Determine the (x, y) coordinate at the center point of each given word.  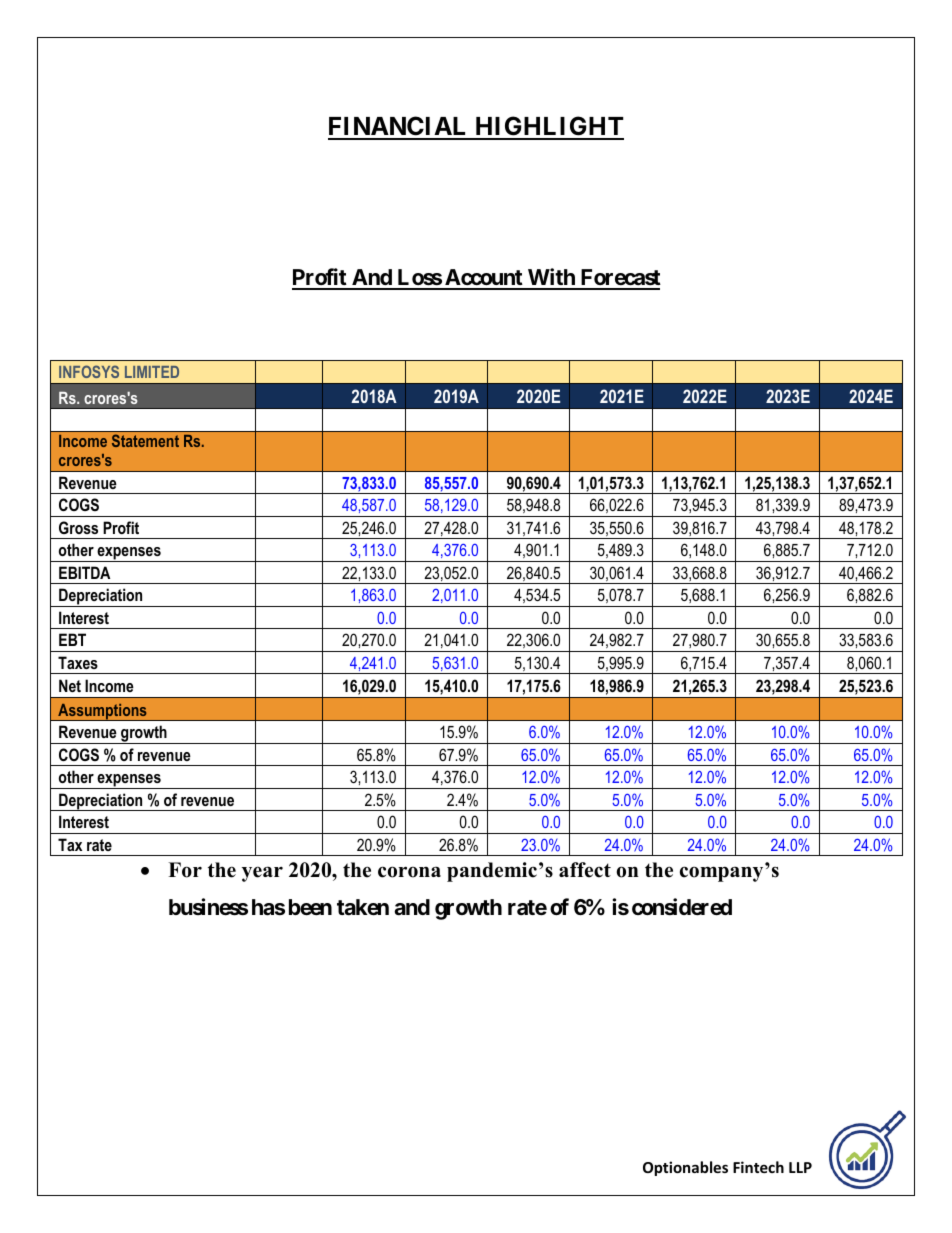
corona (409, 872)
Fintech (758, 1167)
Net (70, 685)
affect (585, 870)
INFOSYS (89, 371)
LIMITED (152, 372)
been (310, 907)
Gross (78, 527)
